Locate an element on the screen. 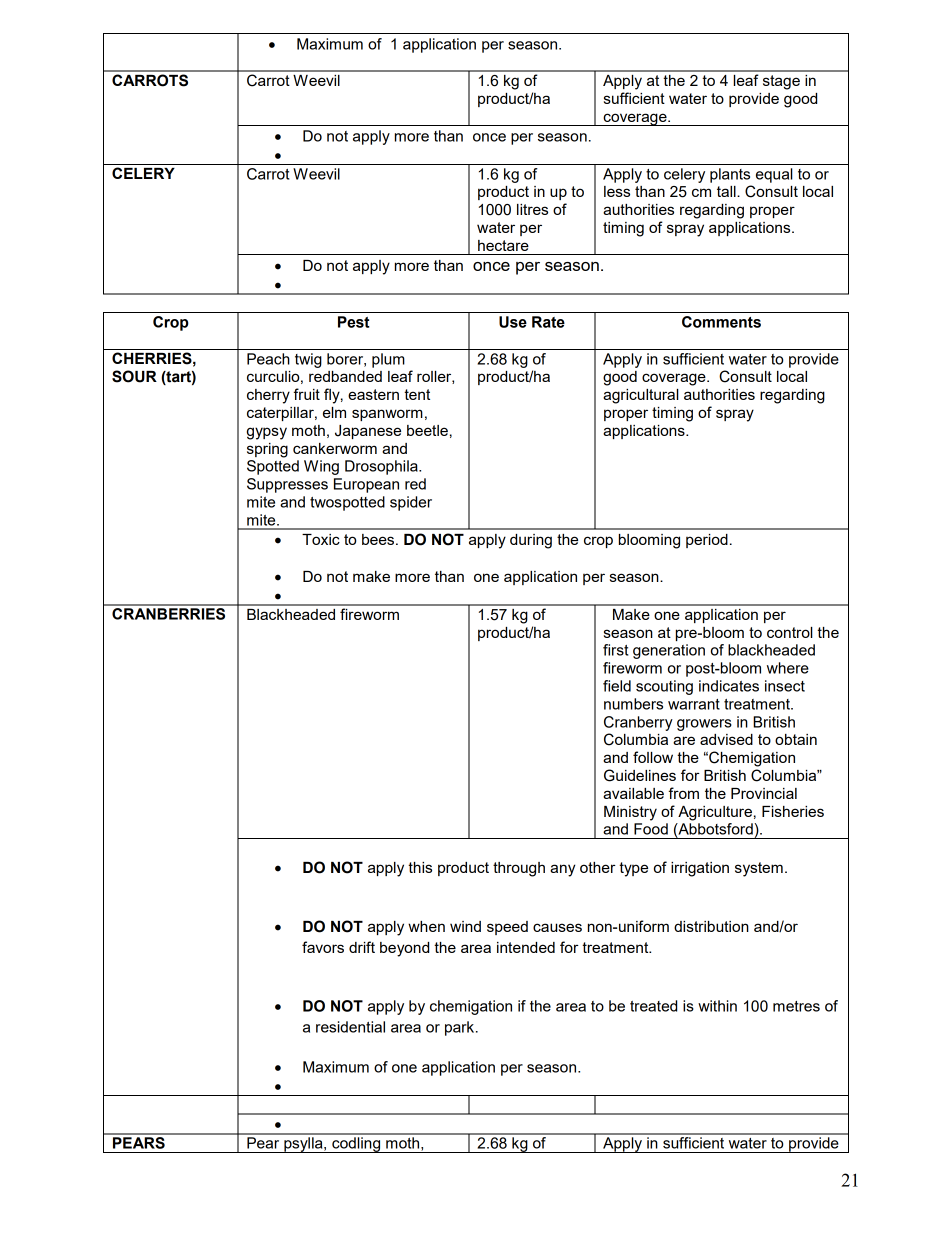 Image resolution: width=952 pixels, height=1233 pixels. period is located at coordinates (707, 541).
